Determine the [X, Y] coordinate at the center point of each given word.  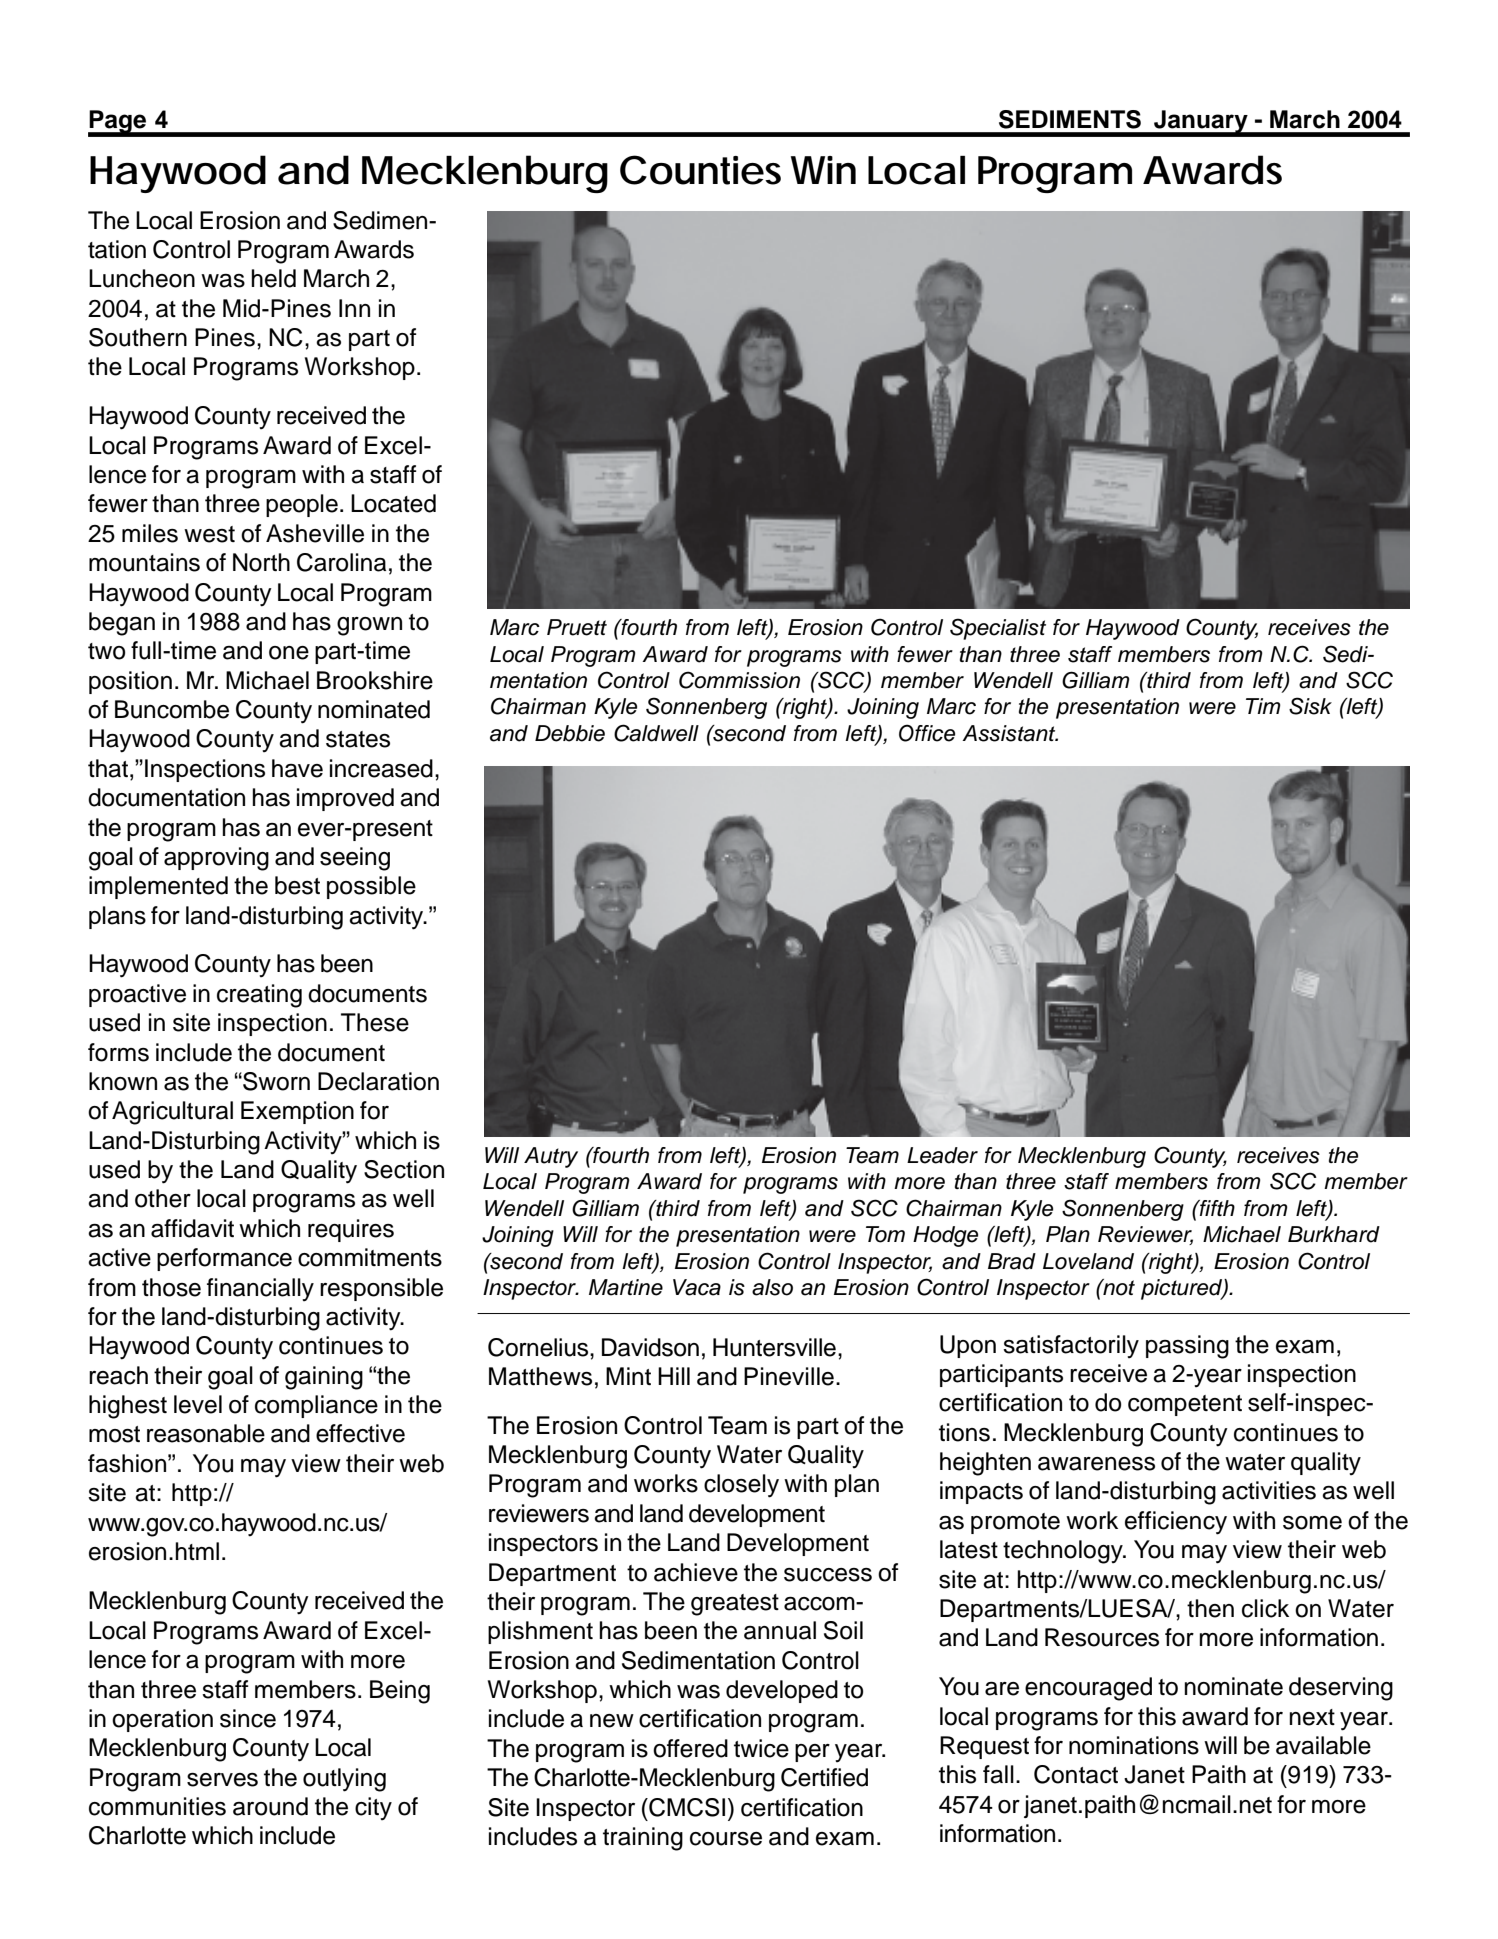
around [270, 1806]
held [273, 278]
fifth [1216, 1208]
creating [259, 996]
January [1201, 123]
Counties [700, 170]
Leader [942, 1155]
